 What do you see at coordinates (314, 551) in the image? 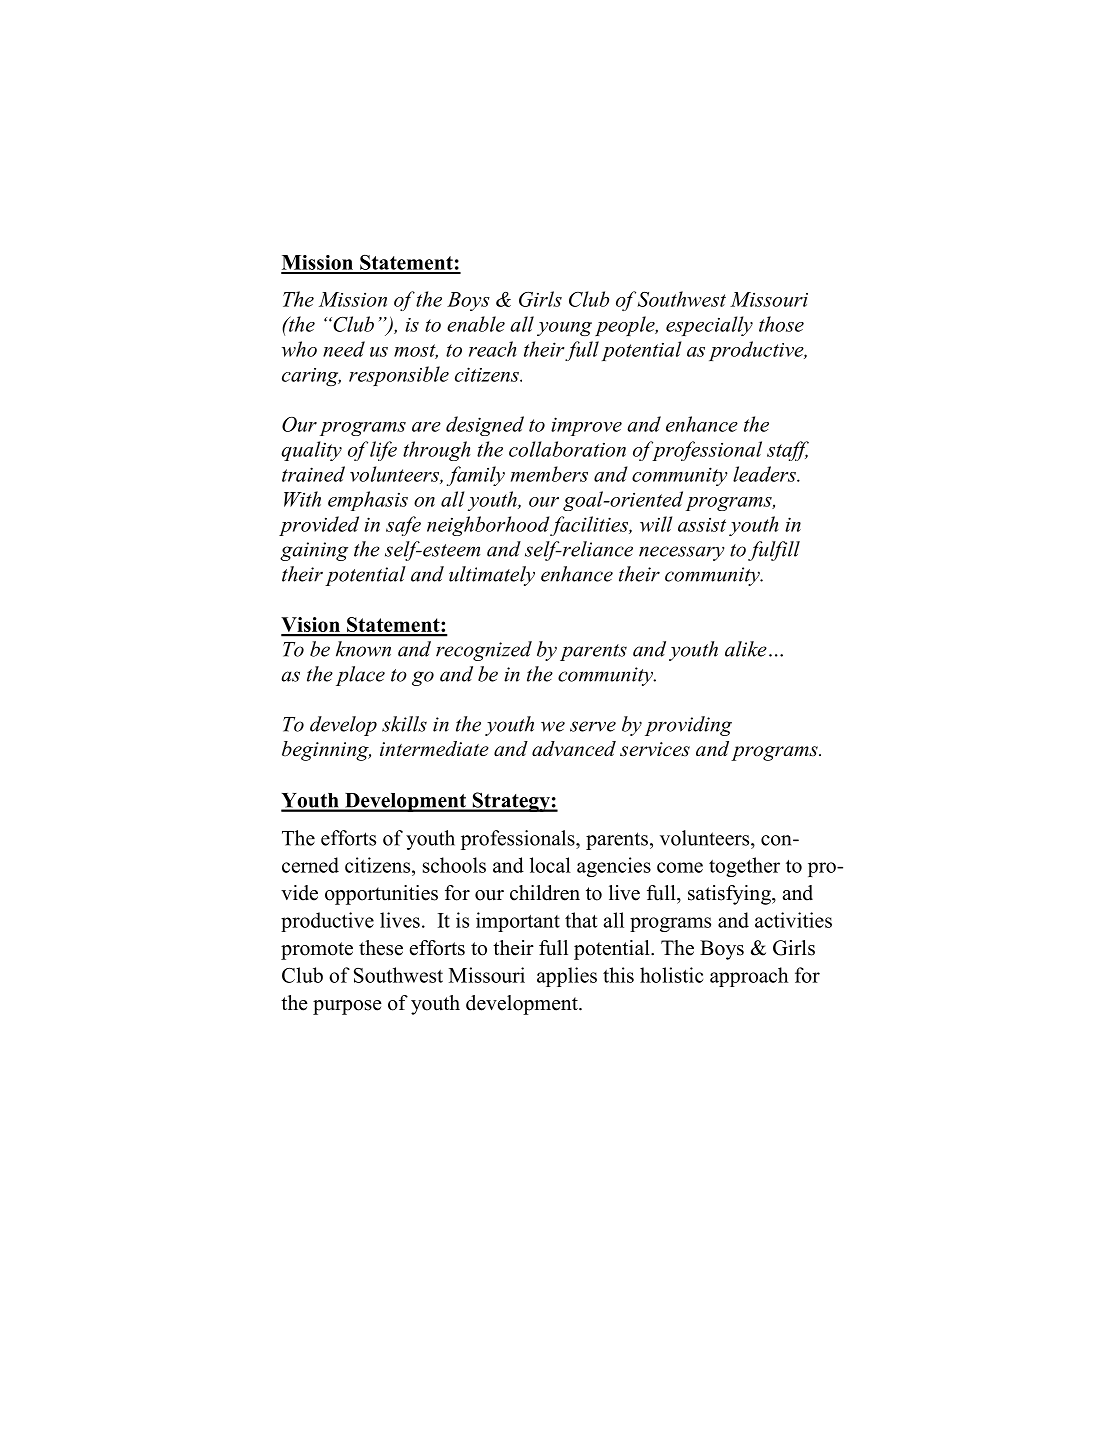
I see `gaining` at bounding box center [314, 551].
